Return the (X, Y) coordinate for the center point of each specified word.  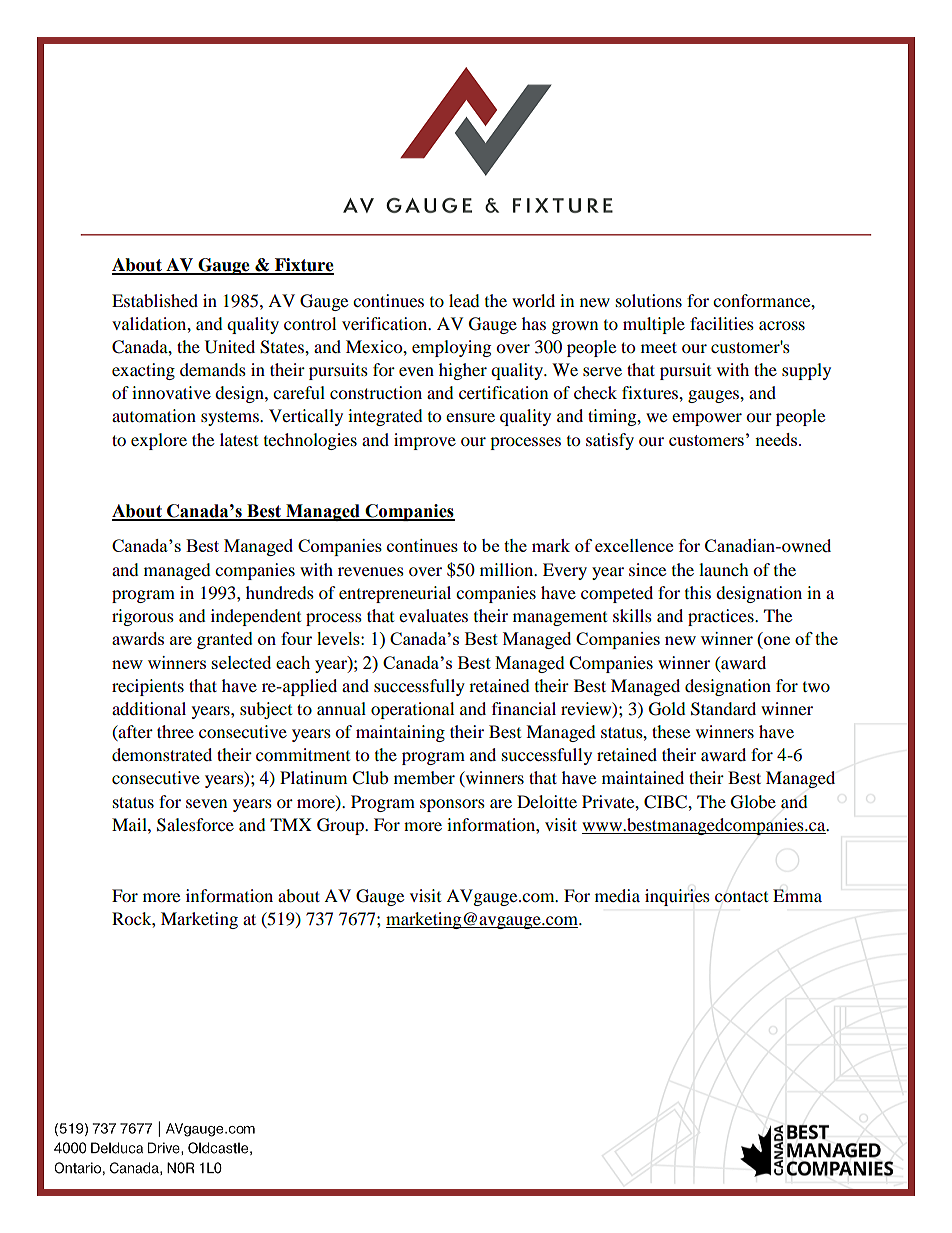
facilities (722, 323)
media (617, 895)
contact (741, 896)
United (230, 347)
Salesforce (195, 825)
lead (464, 300)
